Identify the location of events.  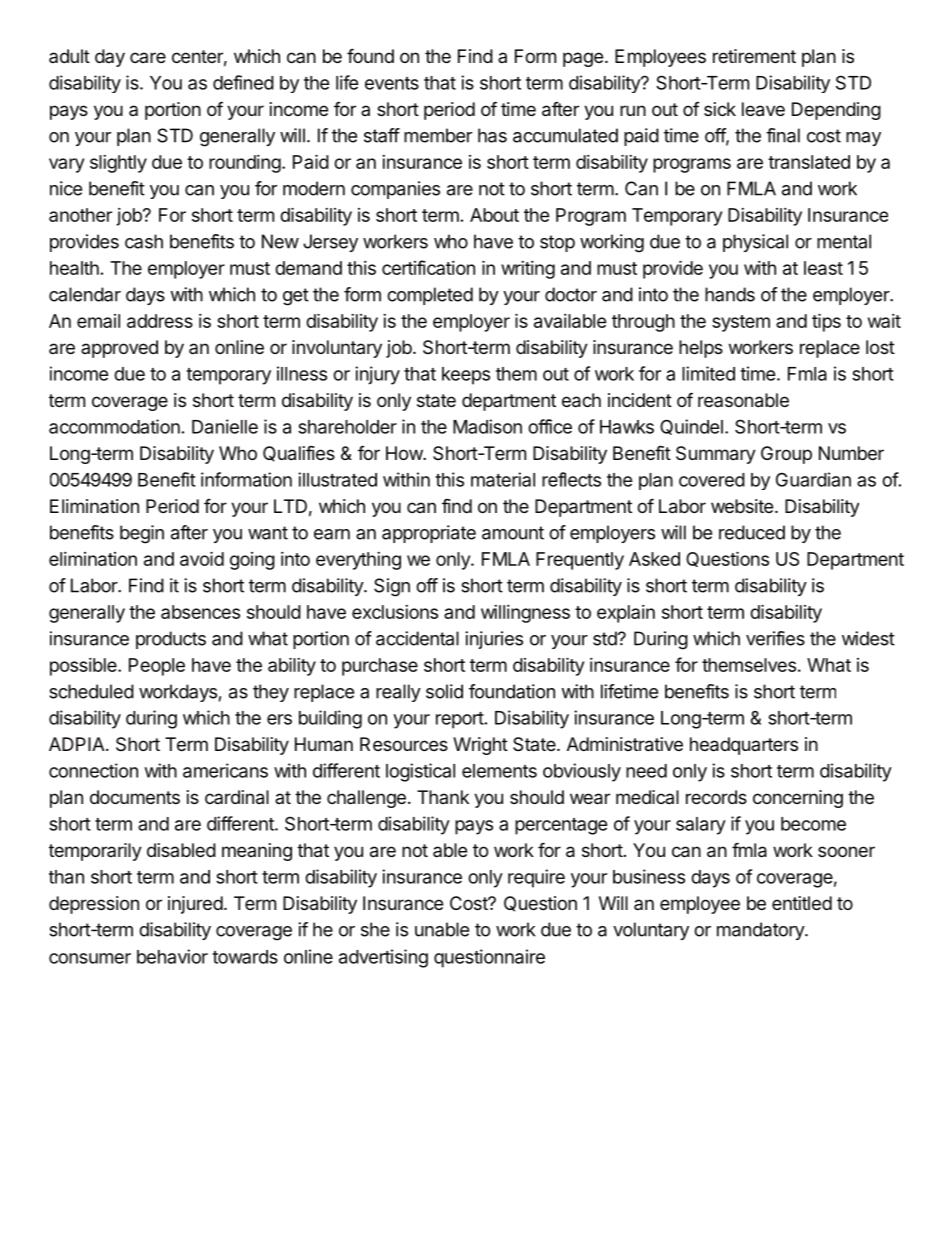
(392, 83).
